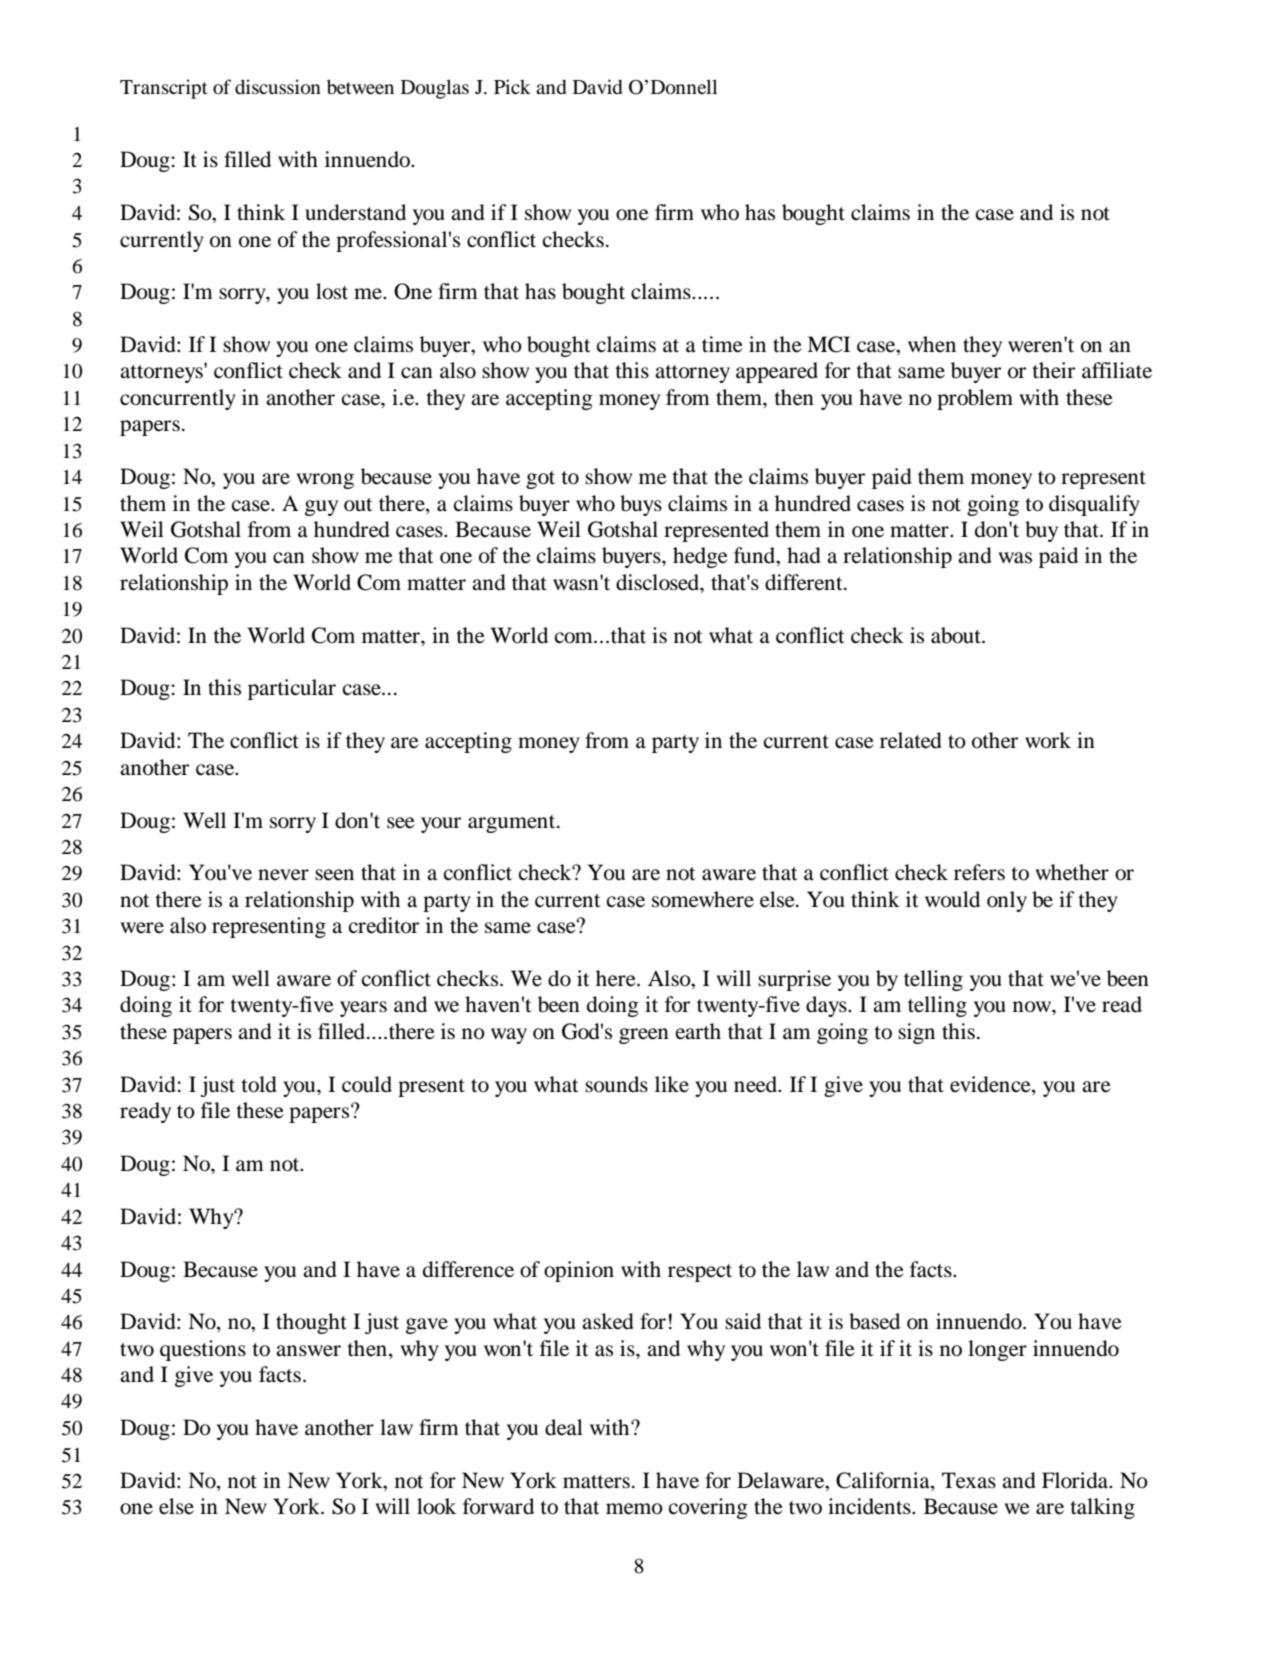  Describe the element at coordinates (259, 1084) in the page. I see `told` at that location.
